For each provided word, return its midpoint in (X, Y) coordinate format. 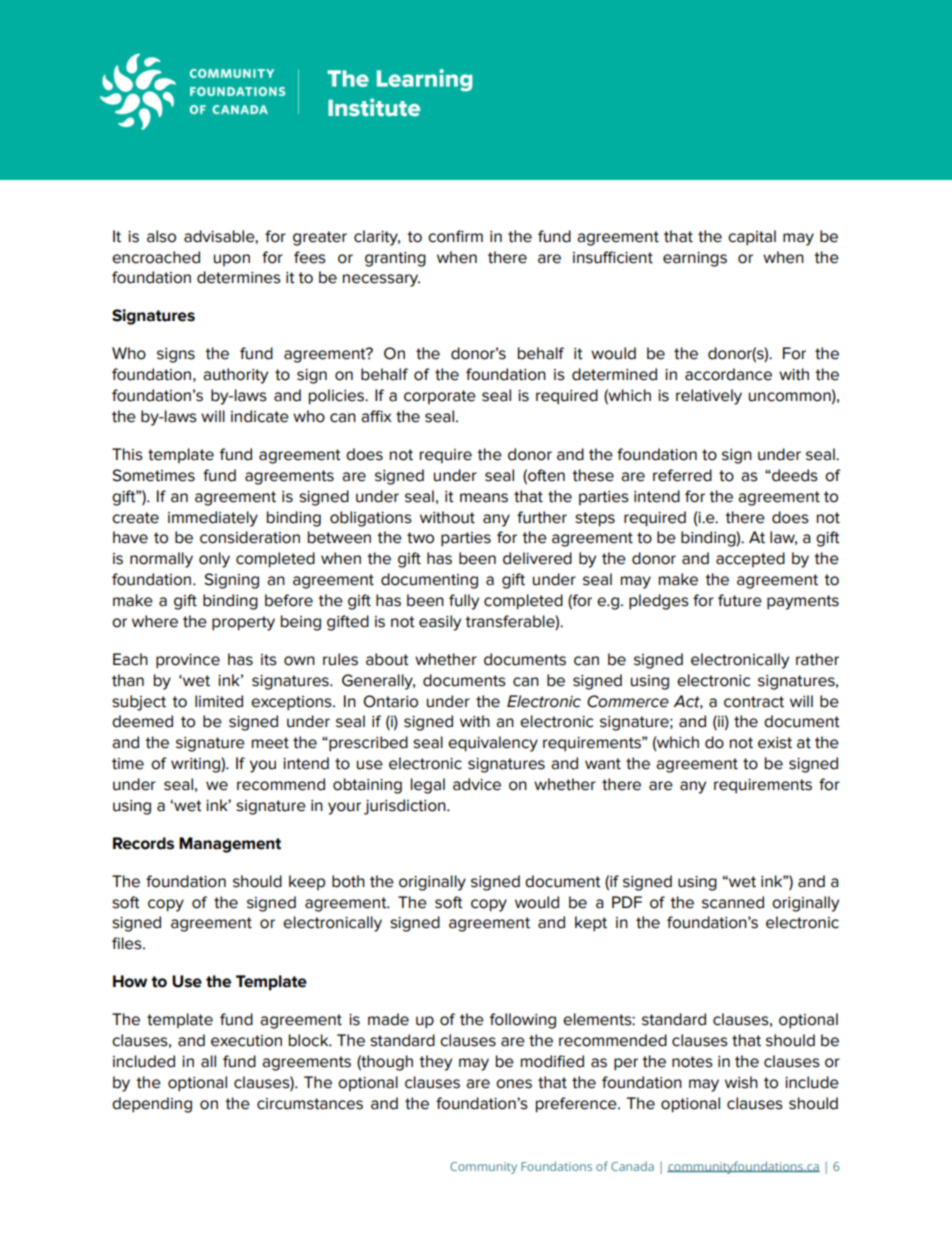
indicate (260, 416)
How (130, 981)
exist (775, 743)
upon (232, 260)
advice (477, 784)
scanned (733, 902)
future (740, 600)
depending (152, 1105)
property (243, 623)
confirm (455, 236)
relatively (709, 397)
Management (230, 845)
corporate (440, 397)
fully (464, 602)
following (523, 1021)
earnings (695, 259)
